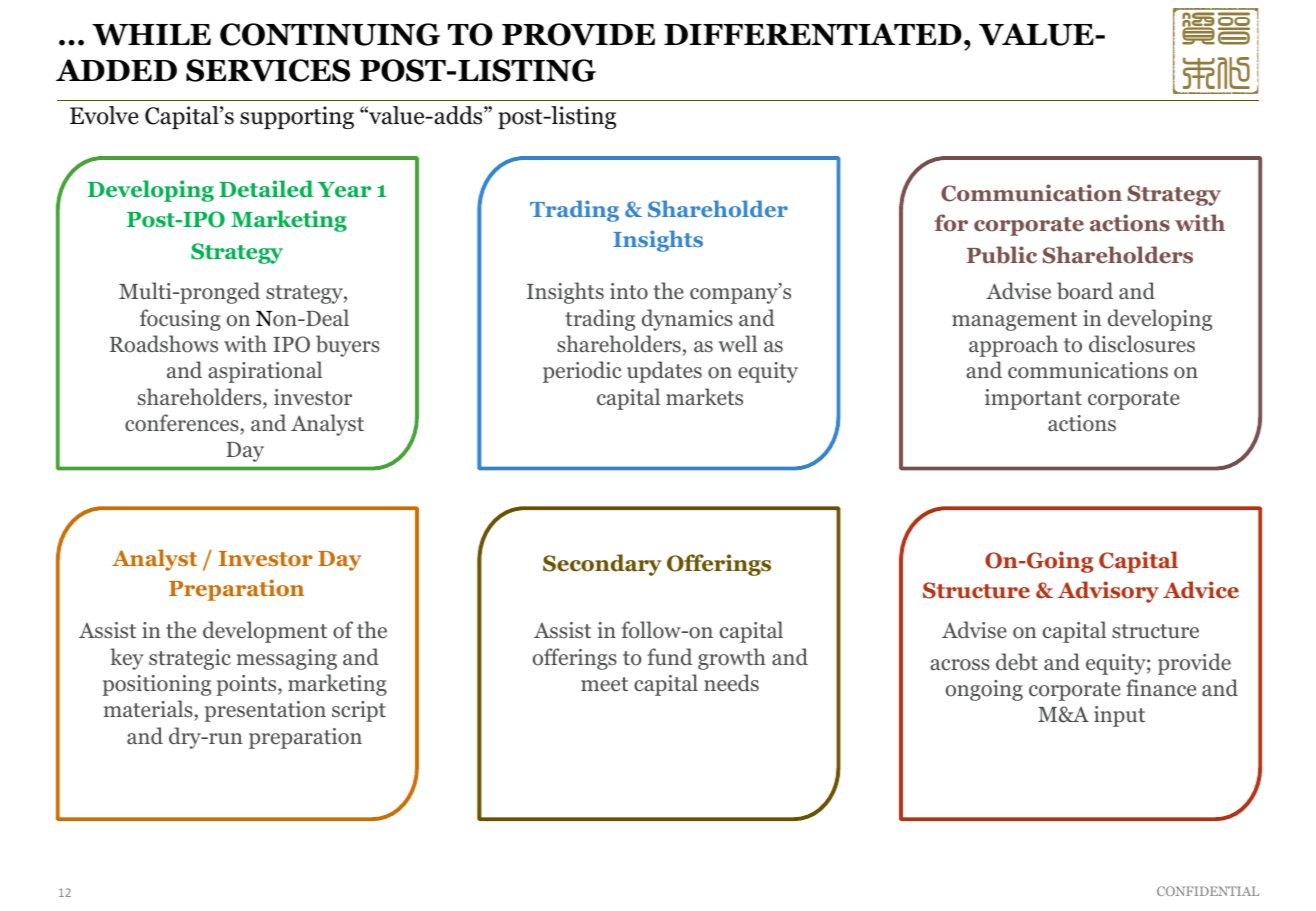 This page has width=1316, height=911. I want to click on WHILE, so click(151, 35).
